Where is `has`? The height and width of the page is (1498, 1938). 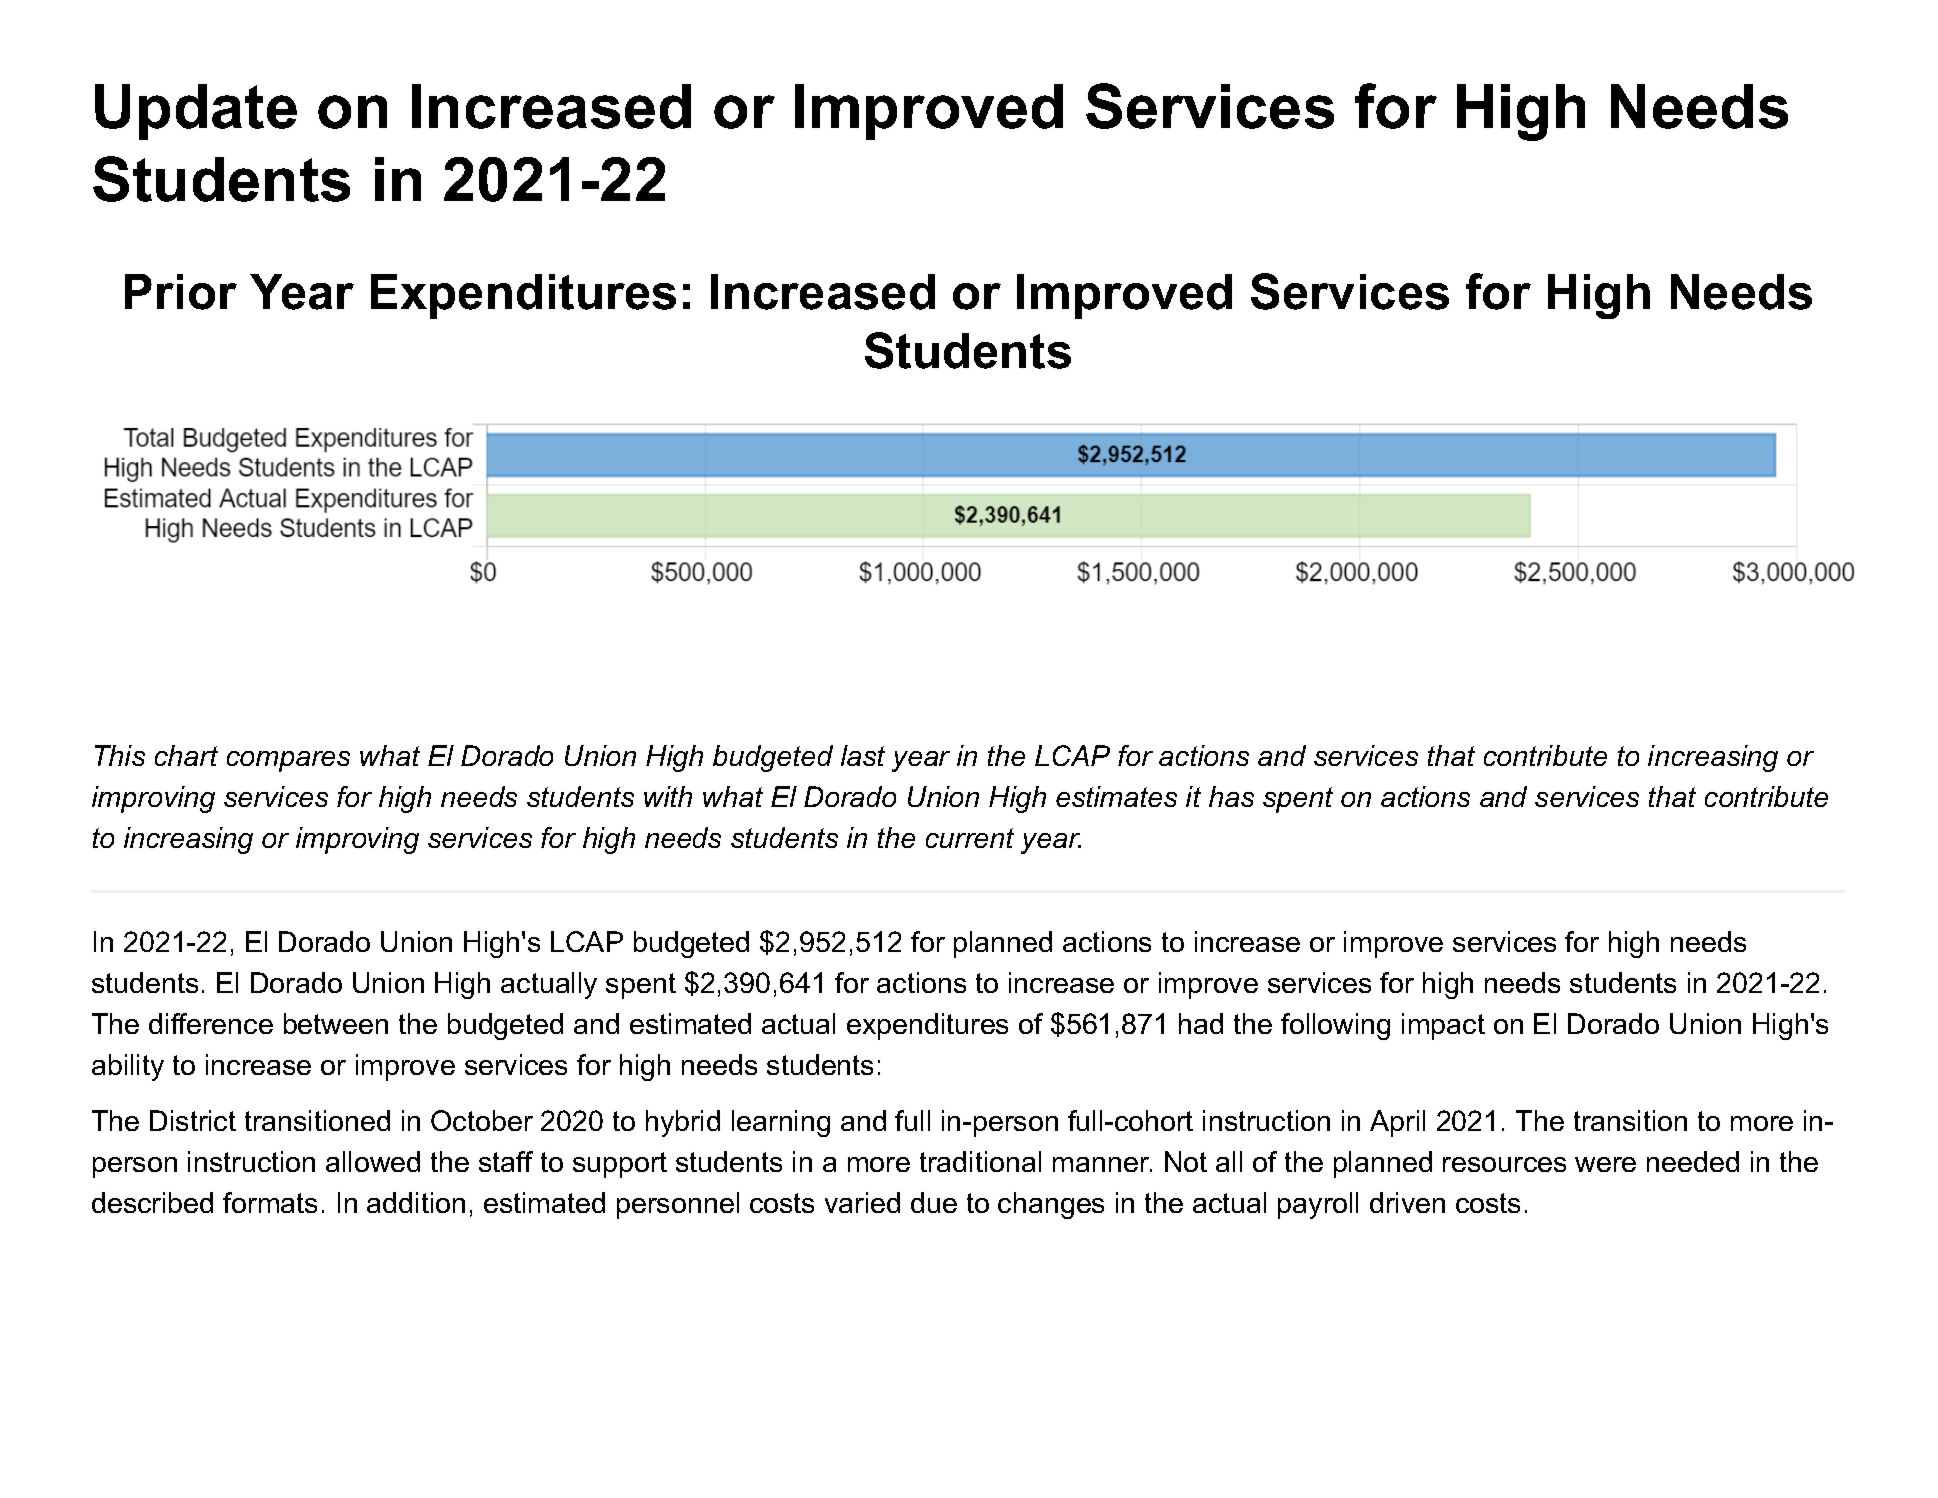
has is located at coordinates (1231, 796).
